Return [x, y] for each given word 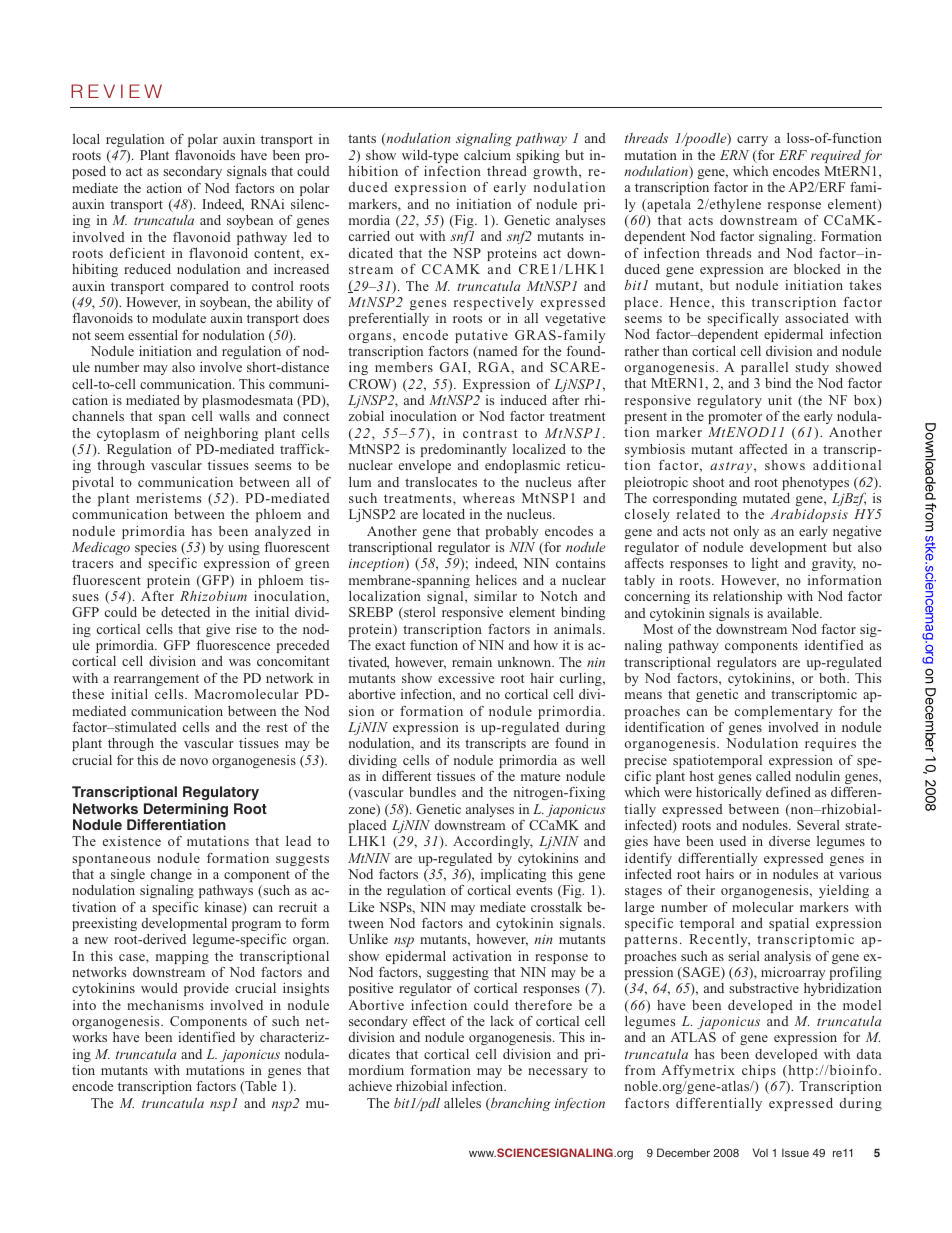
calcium [487, 155]
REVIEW [116, 91]
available [794, 613]
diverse [789, 841]
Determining [185, 811]
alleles [462, 1103]
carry [752, 141]
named [497, 352]
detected [185, 612]
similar [495, 596]
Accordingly [493, 842]
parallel [764, 368]
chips [759, 1071]
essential [153, 335]
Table [260, 1087]
